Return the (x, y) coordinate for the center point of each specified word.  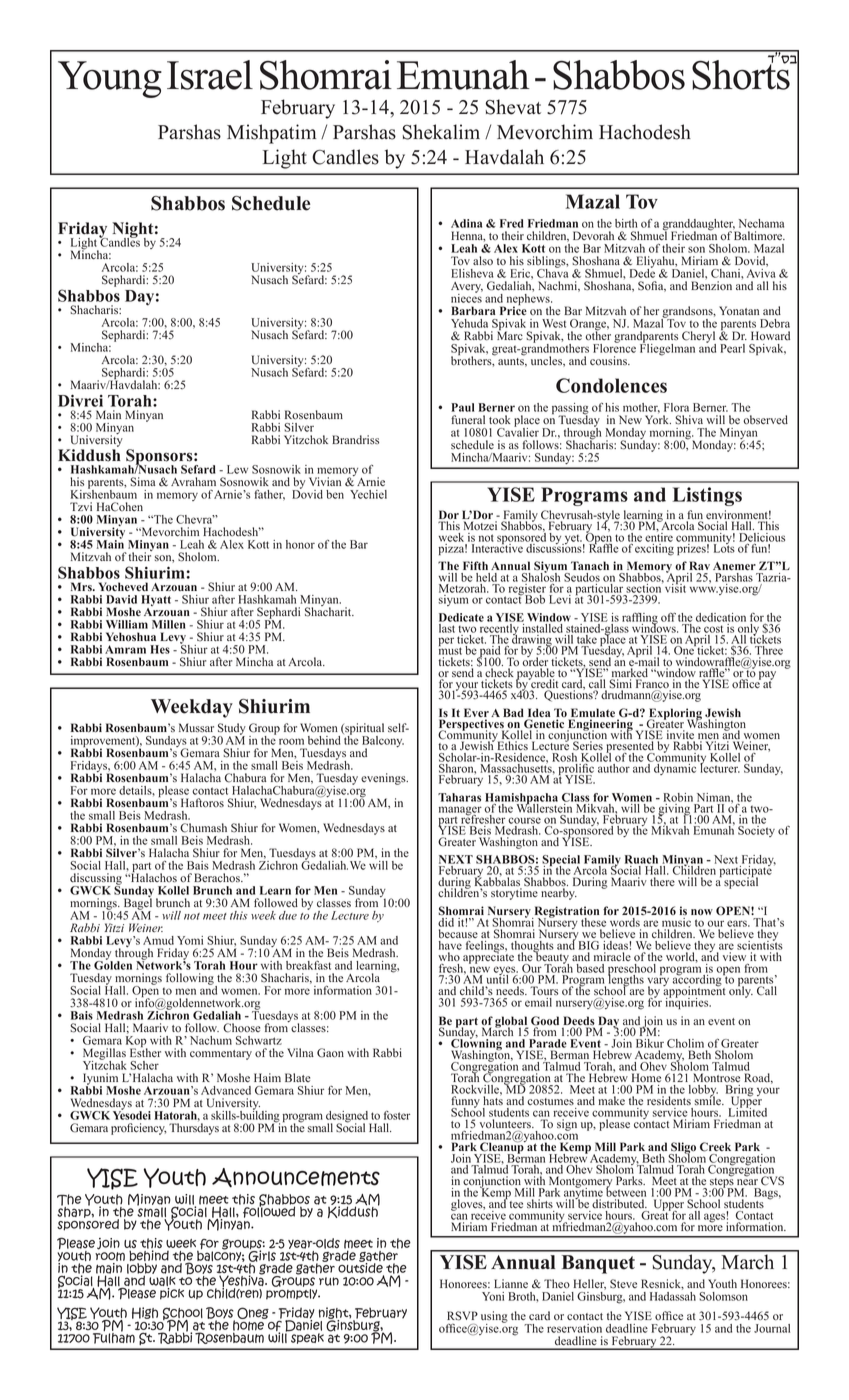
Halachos (152, 876)
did (446, 922)
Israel (210, 75)
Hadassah (673, 1296)
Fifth (475, 565)
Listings (707, 496)
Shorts (742, 74)
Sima (143, 482)
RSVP (462, 1316)
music (676, 922)
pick (172, 1294)
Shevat (513, 107)
